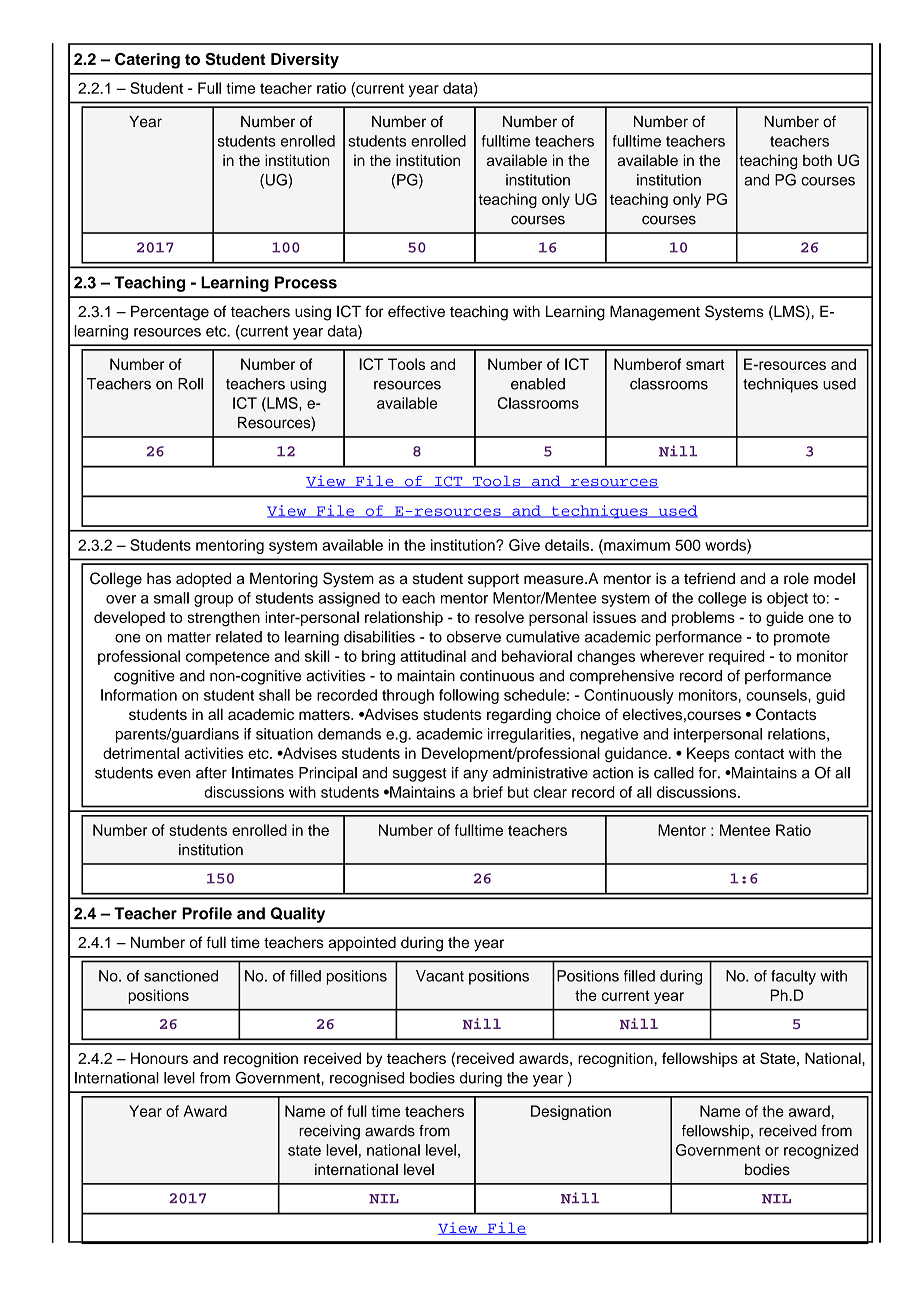  I want to click on Designation, so click(571, 1112).
